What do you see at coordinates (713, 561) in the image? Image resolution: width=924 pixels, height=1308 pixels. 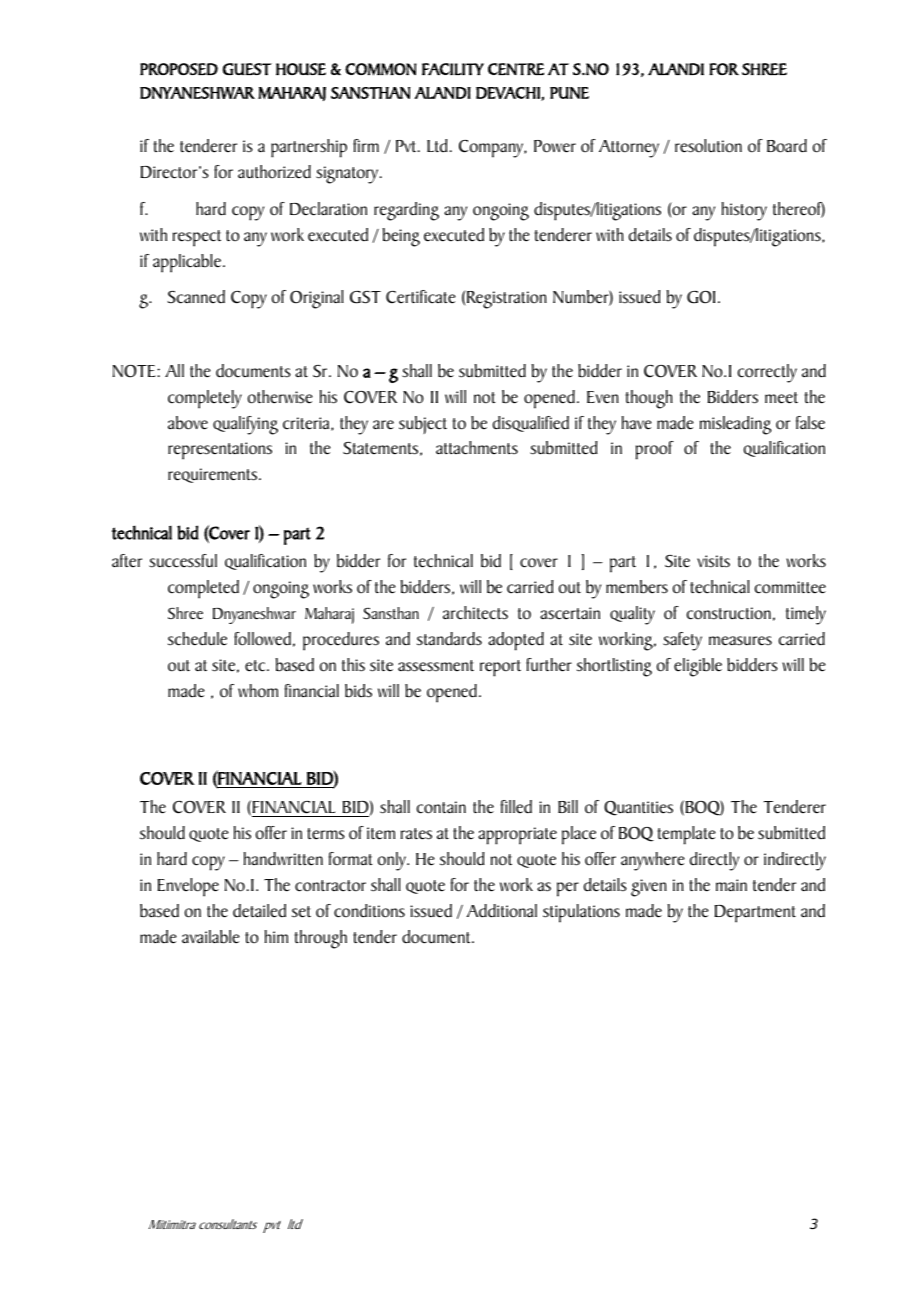 I see `visits` at bounding box center [713, 561].
